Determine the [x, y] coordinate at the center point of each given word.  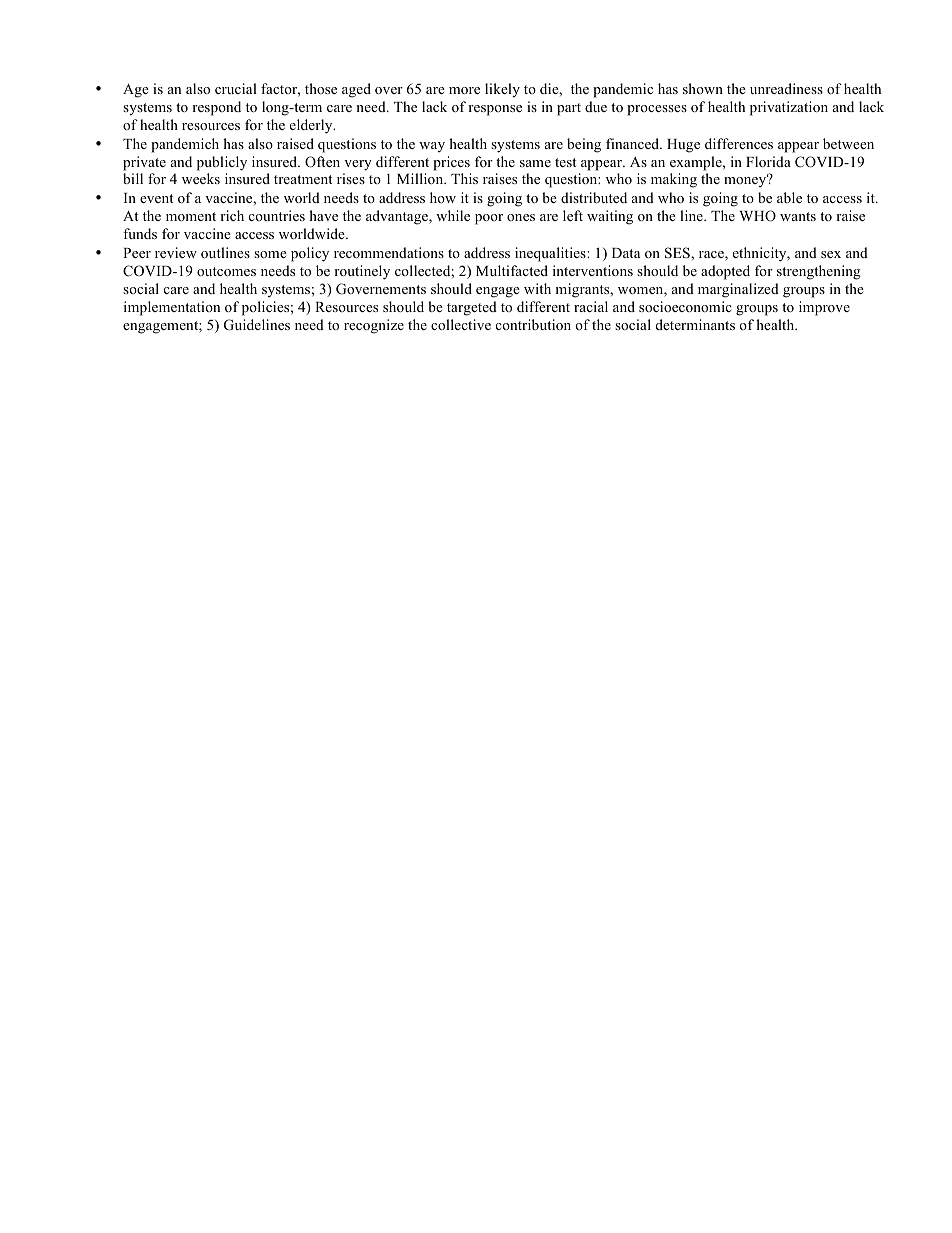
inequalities [551, 254]
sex [831, 254]
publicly [222, 163]
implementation [172, 308]
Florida [768, 161]
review [176, 252]
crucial [236, 88]
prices [451, 163]
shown [703, 88]
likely [502, 90]
